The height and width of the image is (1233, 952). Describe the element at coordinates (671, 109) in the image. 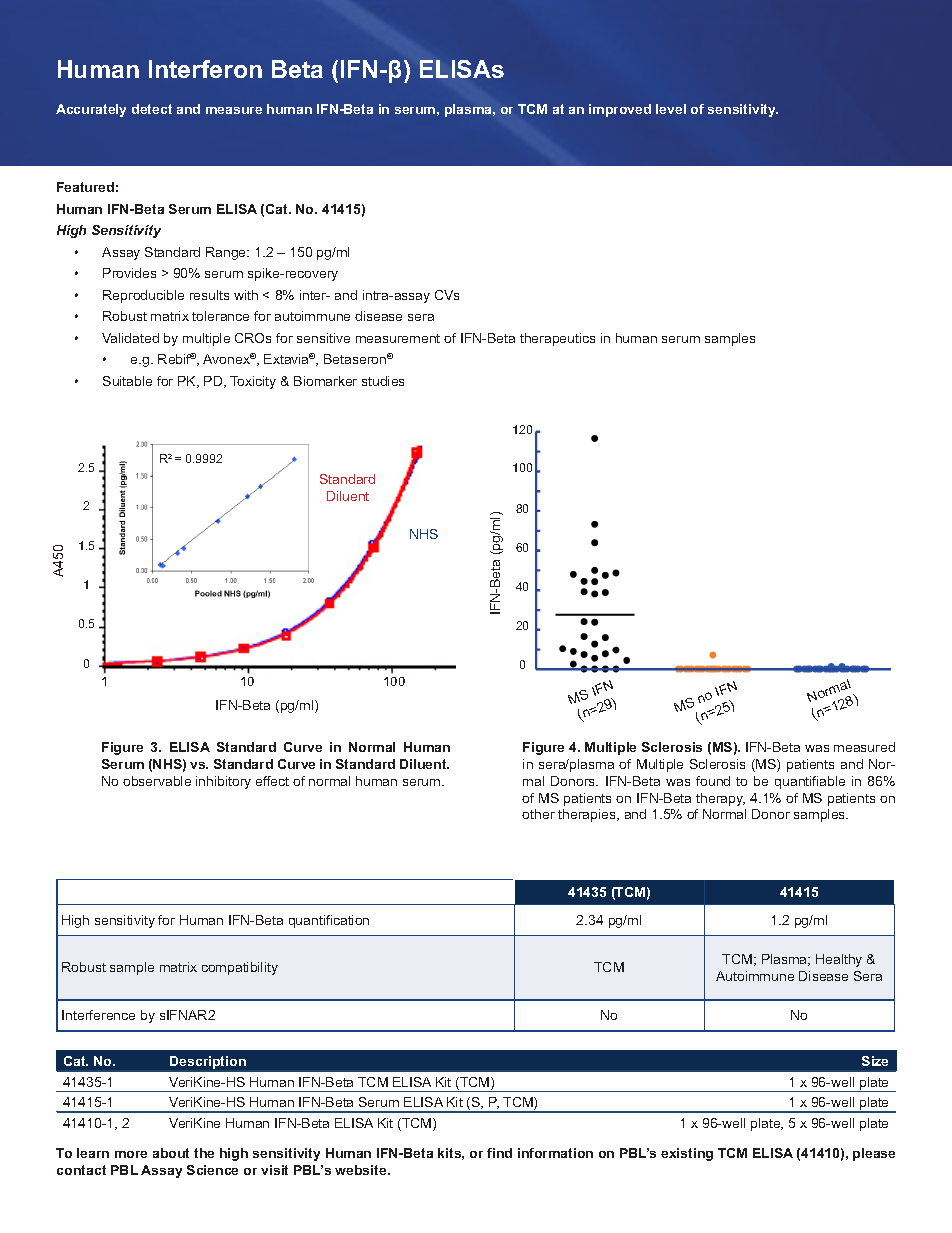

I see `level` at that location.
